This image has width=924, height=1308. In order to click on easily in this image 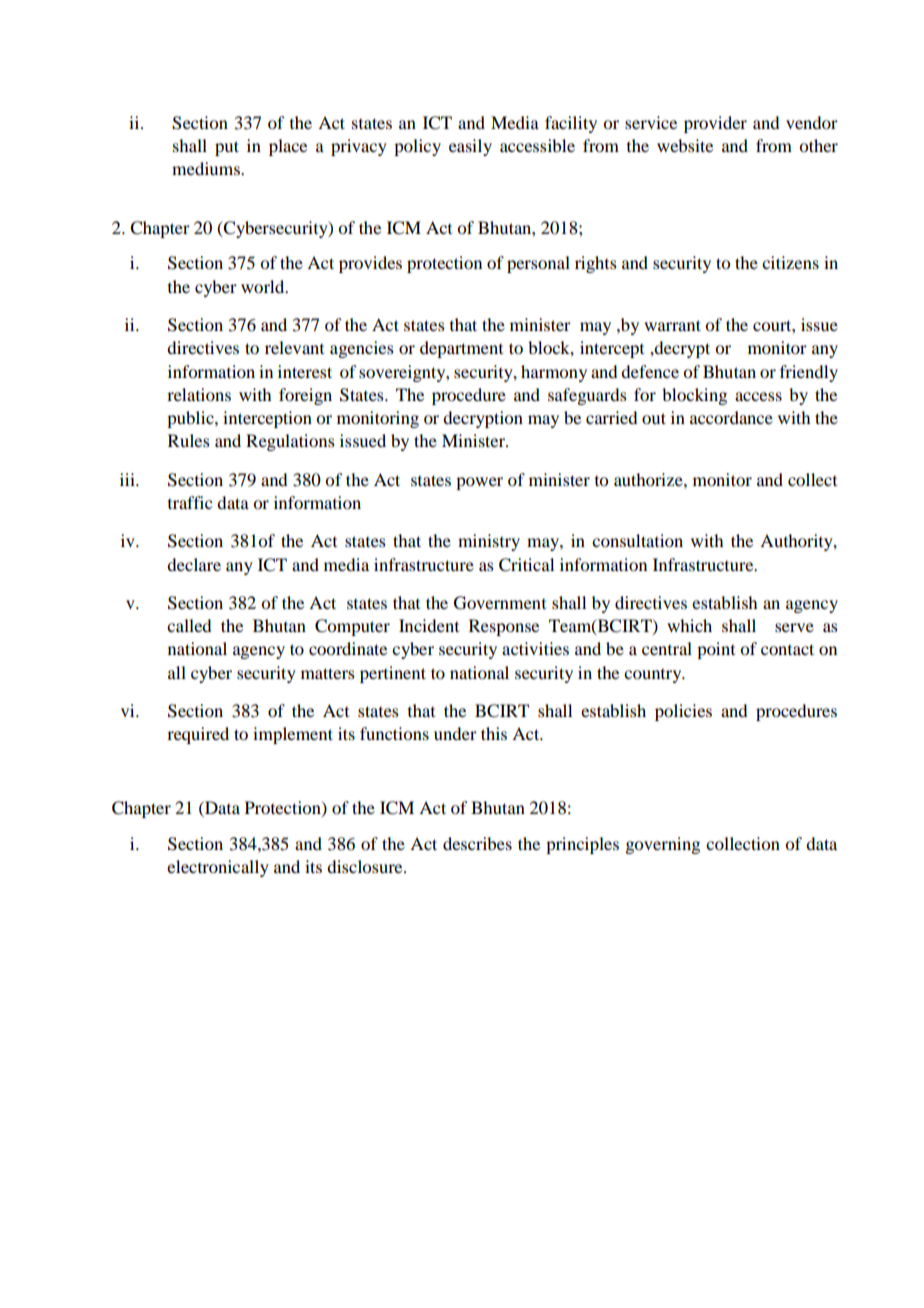, I will do `click(470, 147)`.
